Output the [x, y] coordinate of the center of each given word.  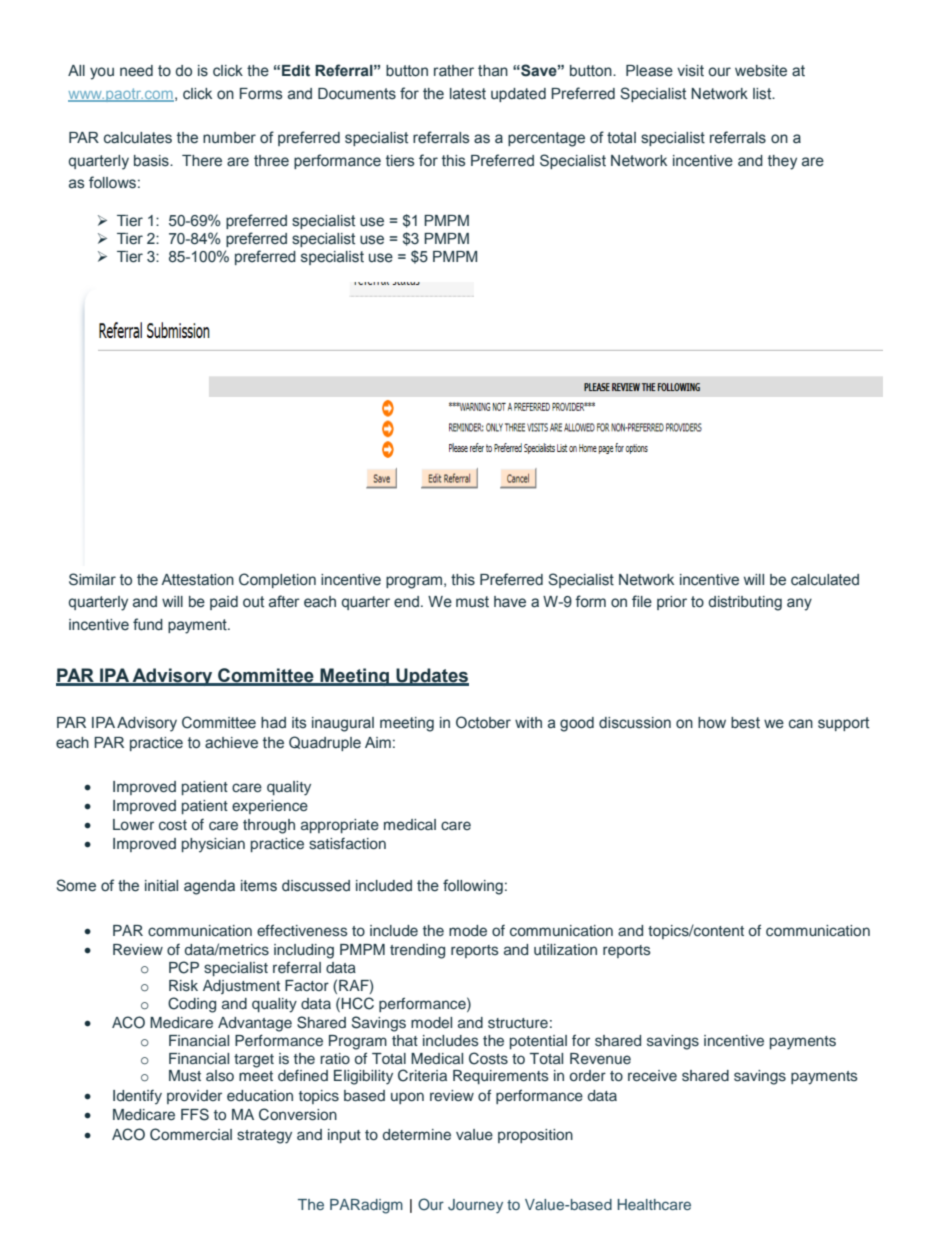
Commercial [191, 1134]
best [745, 723]
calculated [825, 580]
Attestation [197, 580]
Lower [133, 824]
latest [468, 94]
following [473, 887]
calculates [138, 138]
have [510, 602]
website [761, 71]
